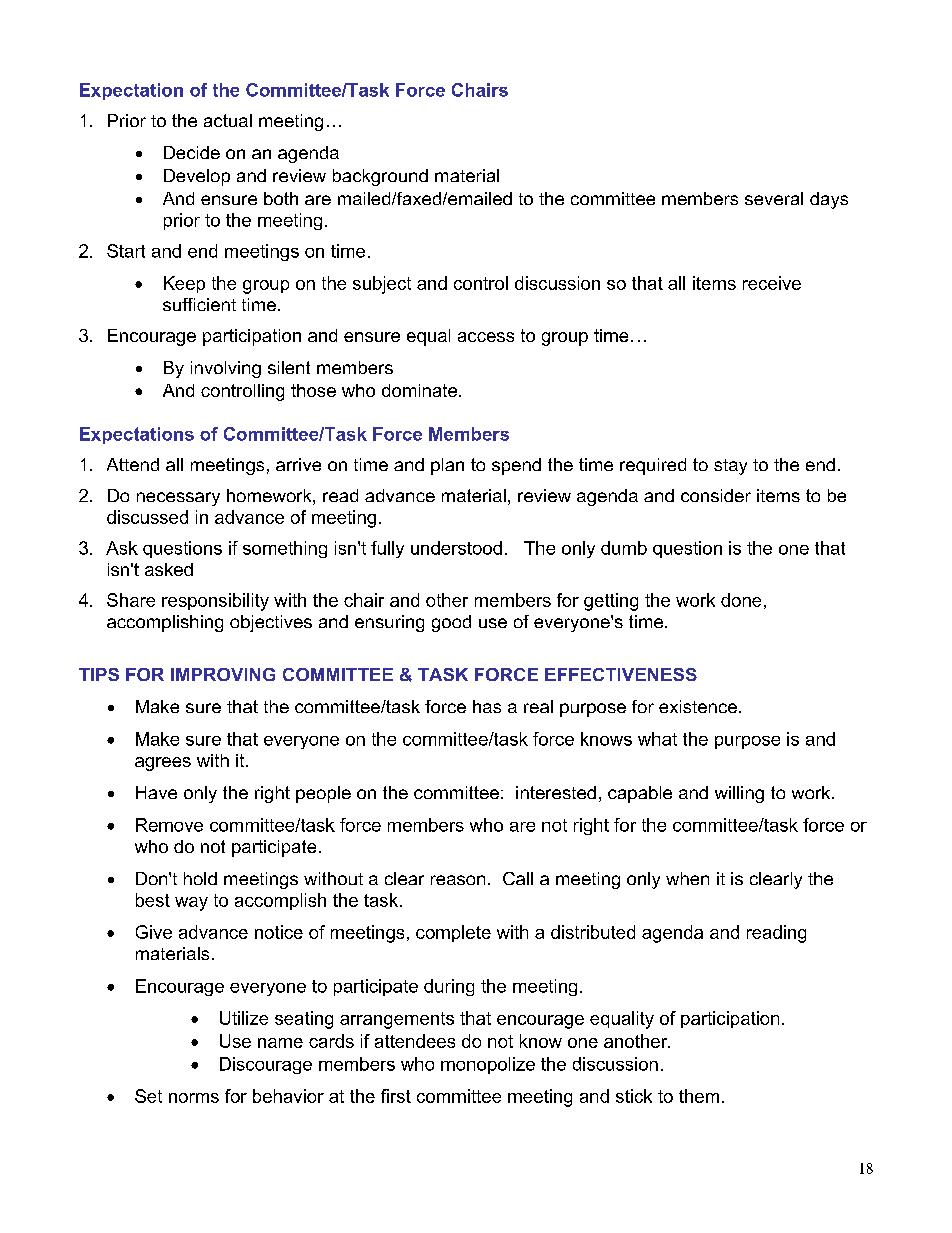 Image resolution: width=952 pixels, height=1233 pixels. Describe the element at coordinates (774, 198) in the screenshot. I see `several` at that location.
